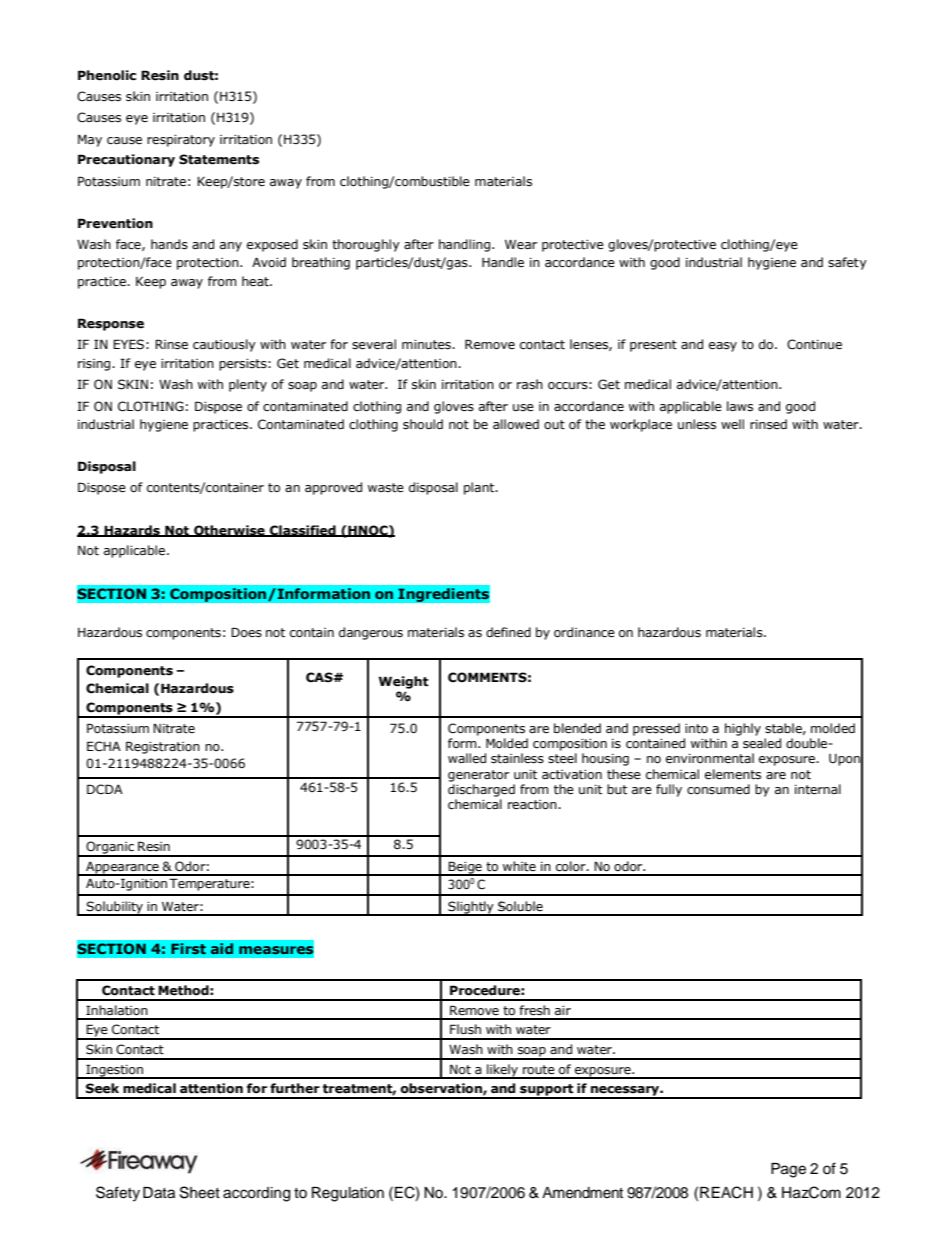  Describe the element at coordinates (478, 776) in the page. I see `generator` at that location.
